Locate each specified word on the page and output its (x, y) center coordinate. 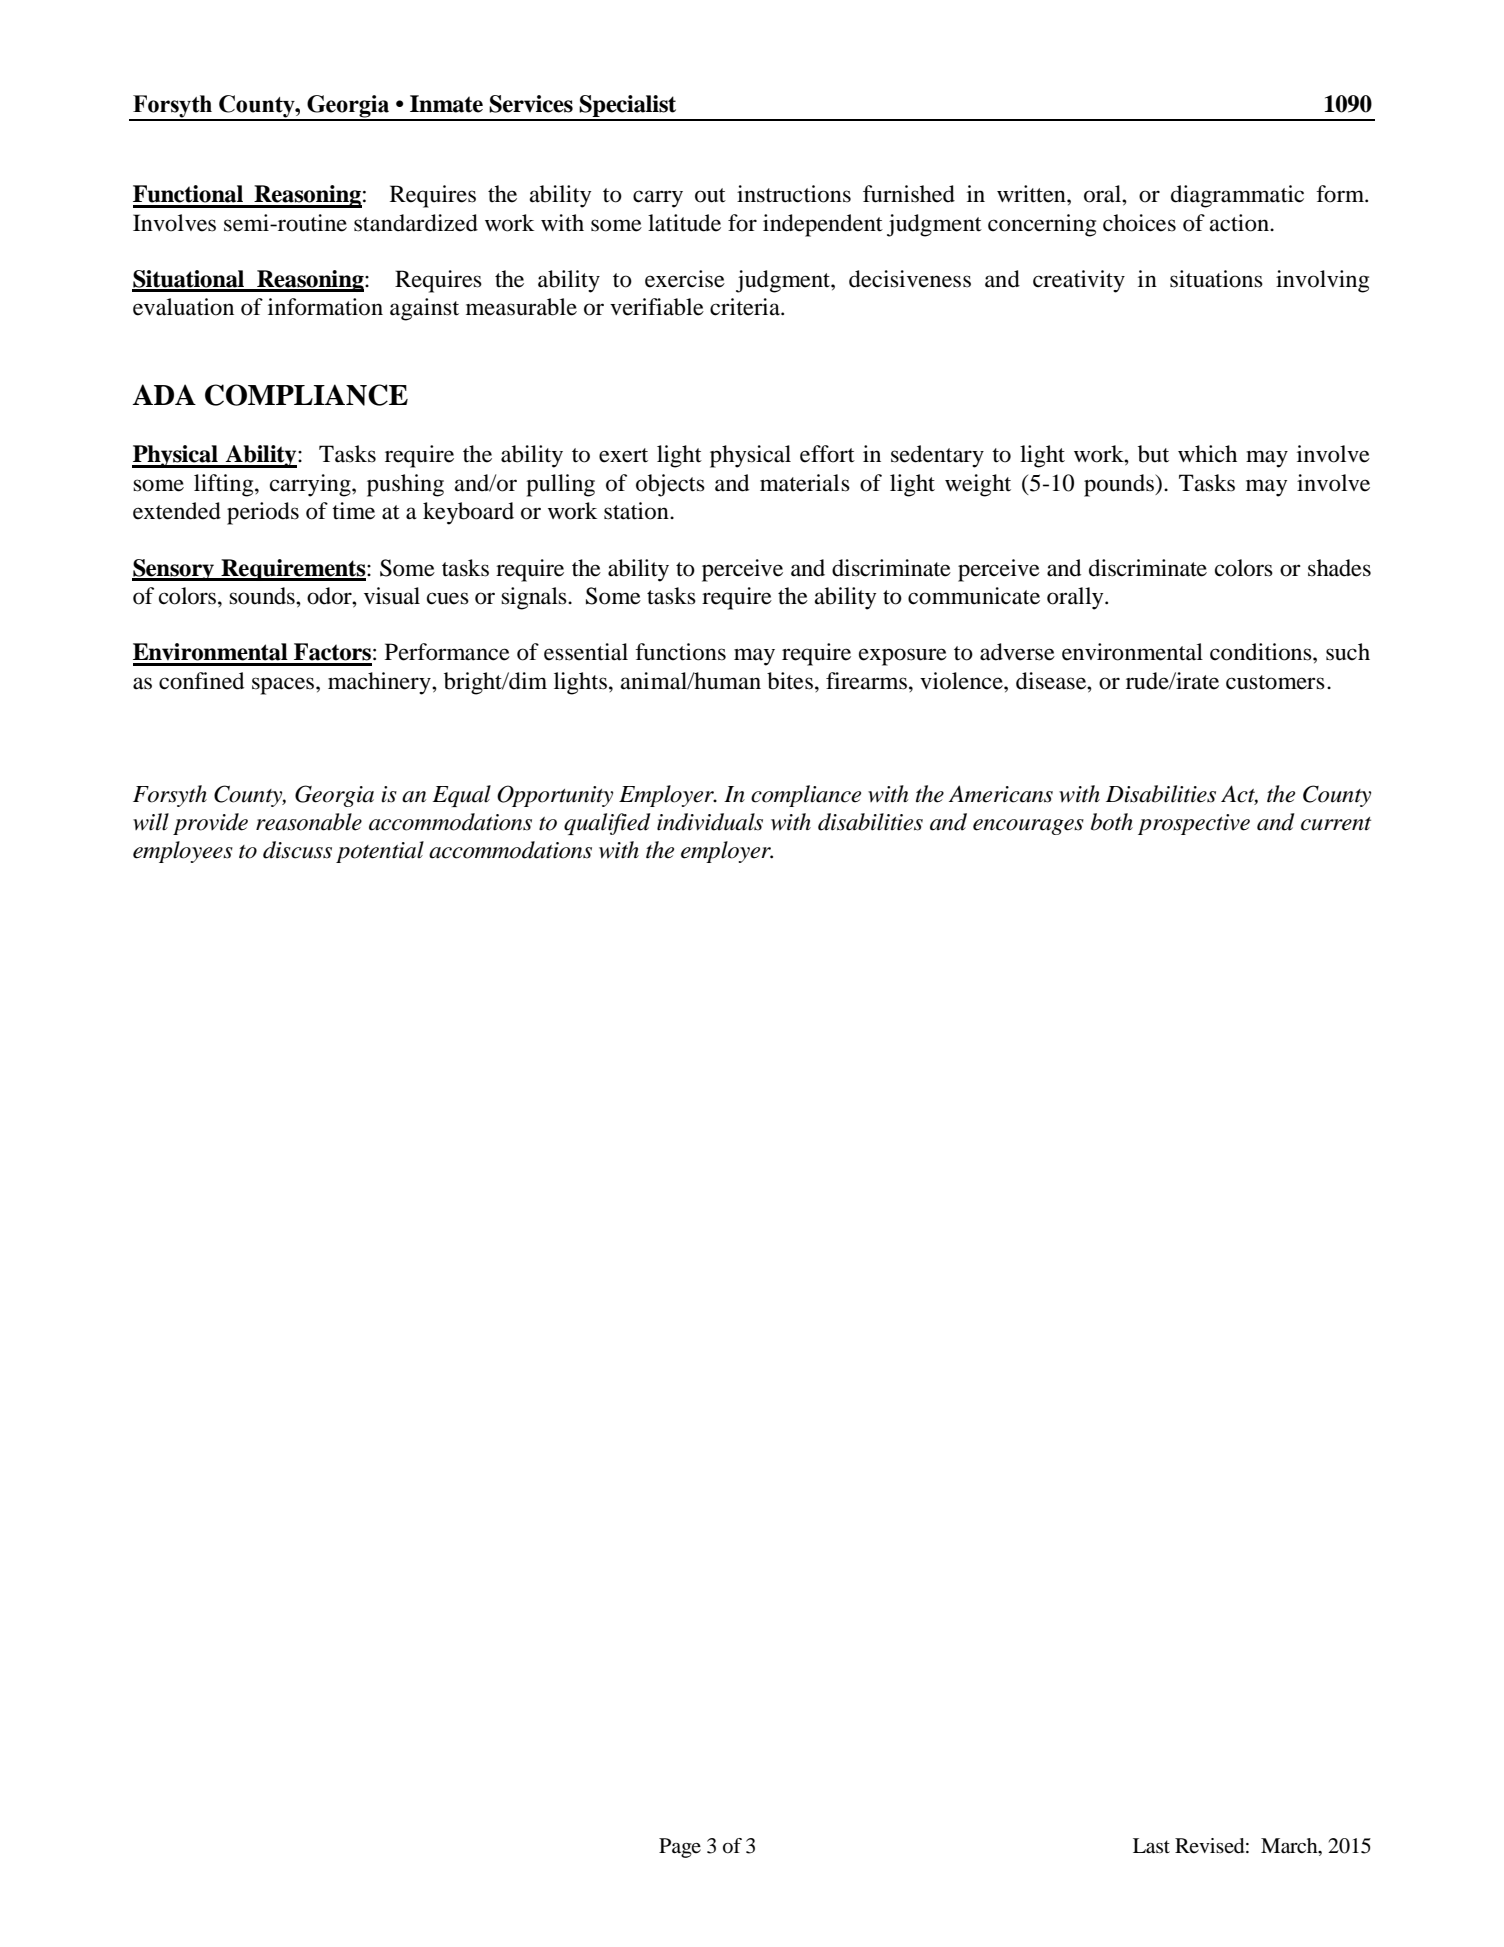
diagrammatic (1237, 196)
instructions (794, 194)
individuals (710, 822)
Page (680, 1848)
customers (1275, 682)
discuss (297, 850)
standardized (416, 223)
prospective (1194, 824)
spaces (284, 686)
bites (790, 681)
